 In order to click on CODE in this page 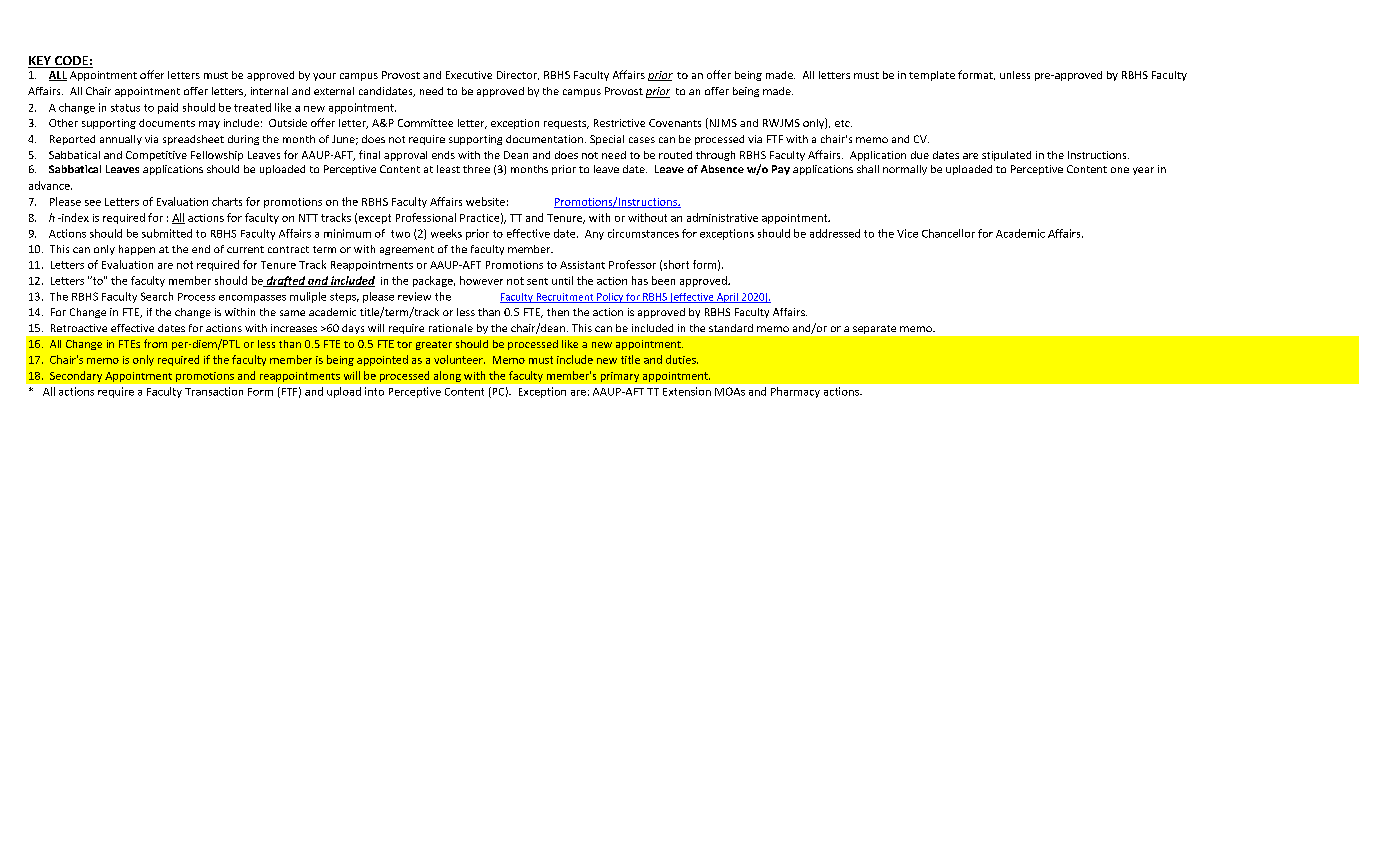, I will do `click(71, 62)`.
